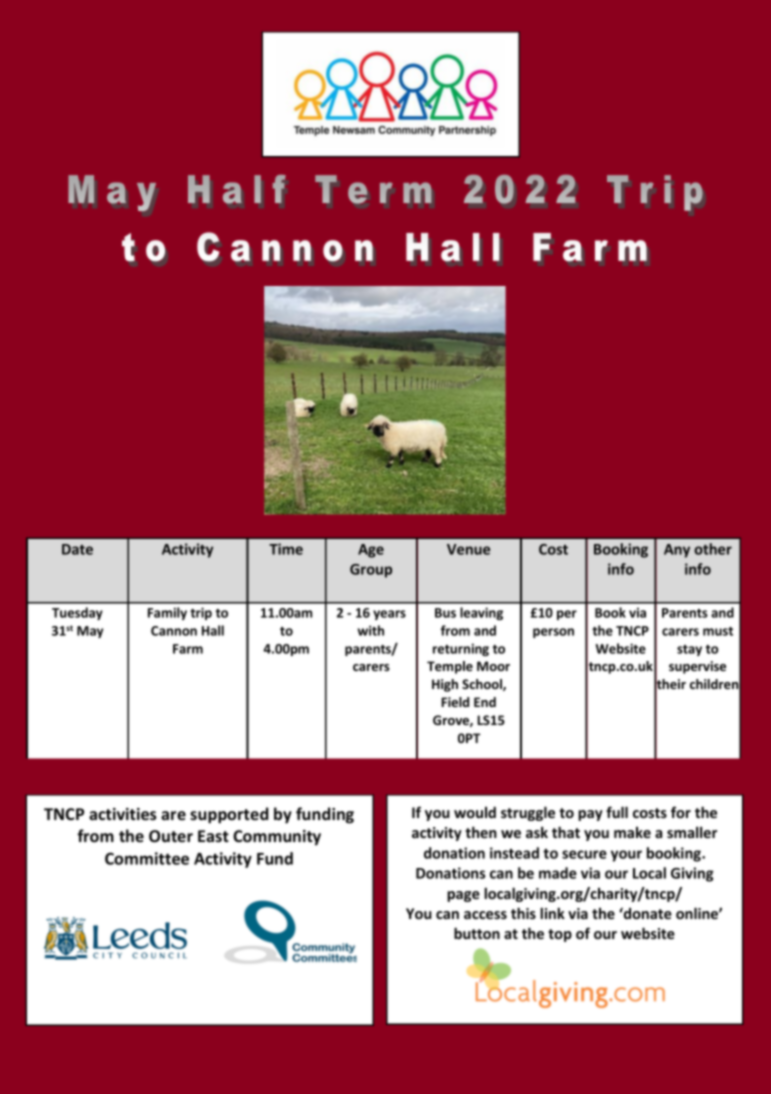  What do you see at coordinates (485, 915) in the screenshot?
I see `access` at bounding box center [485, 915].
